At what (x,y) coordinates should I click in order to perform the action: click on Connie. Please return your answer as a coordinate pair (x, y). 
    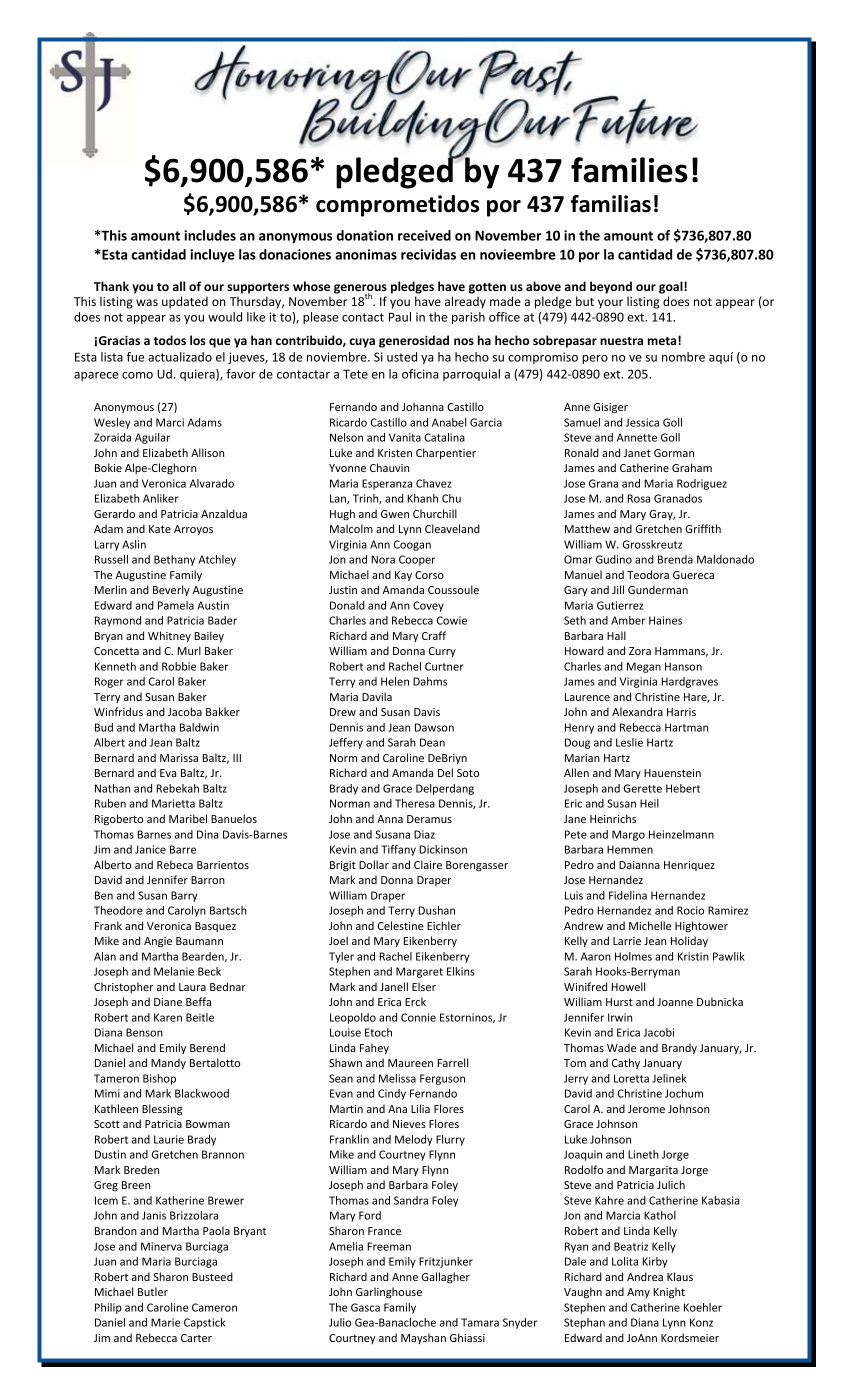
    Looking at the image, I should click on (418, 1017).
